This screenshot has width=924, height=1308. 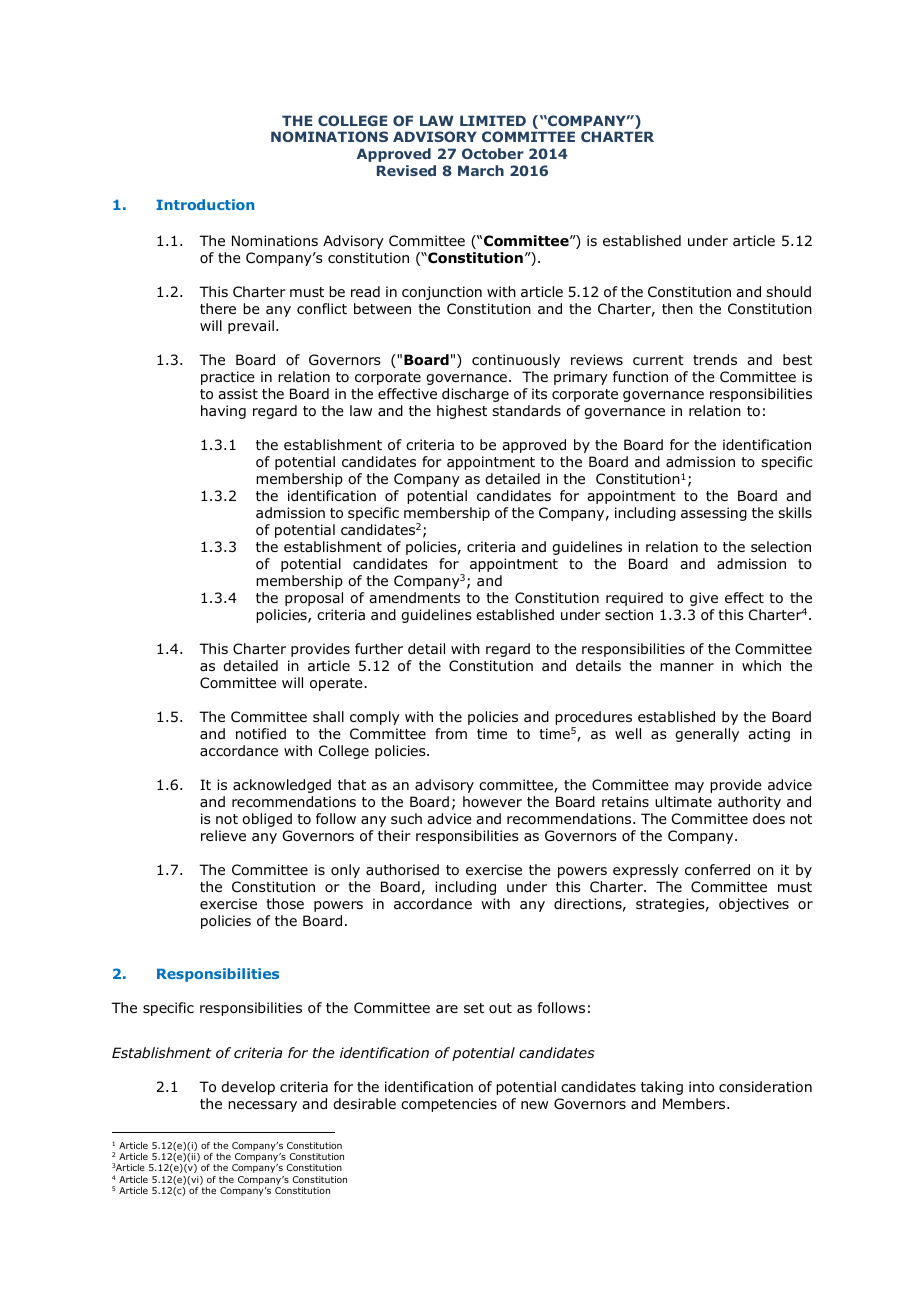 What do you see at coordinates (285, 903) in the screenshot?
I see `those` at bounding box center [285, 903].
